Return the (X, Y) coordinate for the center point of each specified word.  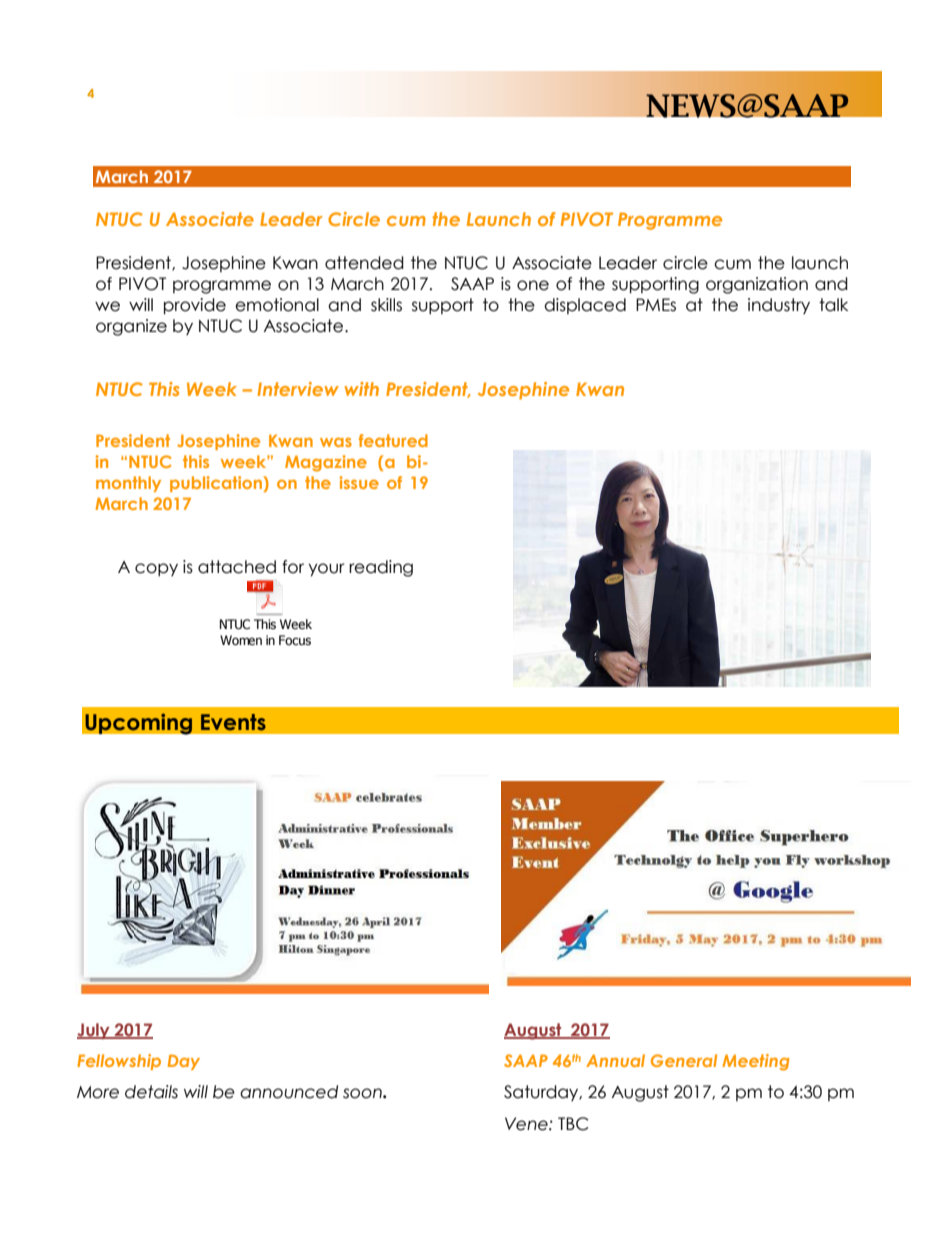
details (151, 1092)
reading (381, 568)
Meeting (756, 1062)
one (533, 285)
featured (393, 440)
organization (757, 285)
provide (195, 306)
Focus (295, 640)
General (684, 1060)
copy (156, 569)
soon (363, 1093)
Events (233, 722)
